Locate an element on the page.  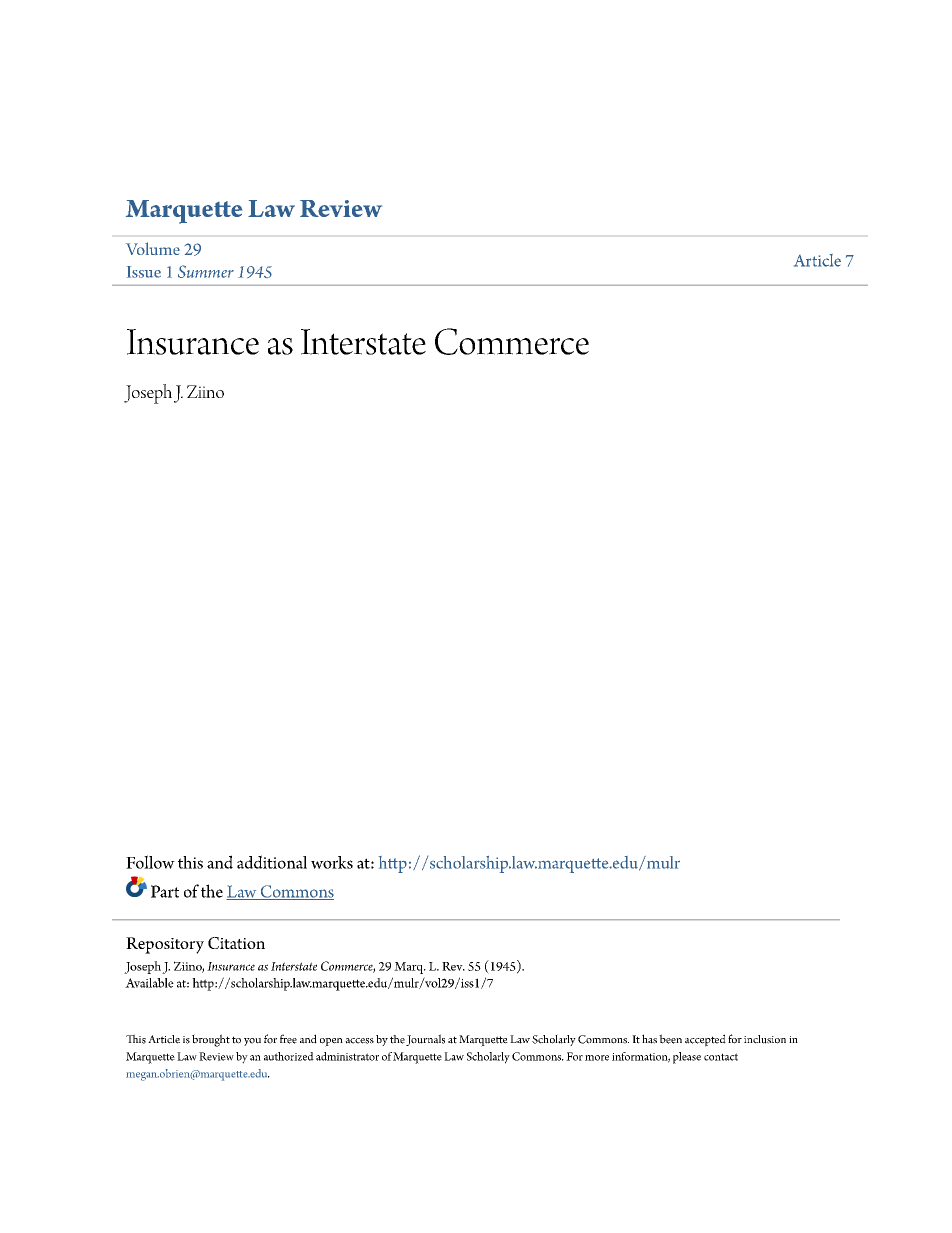
Journals is located at coordinates (425, 1040).
